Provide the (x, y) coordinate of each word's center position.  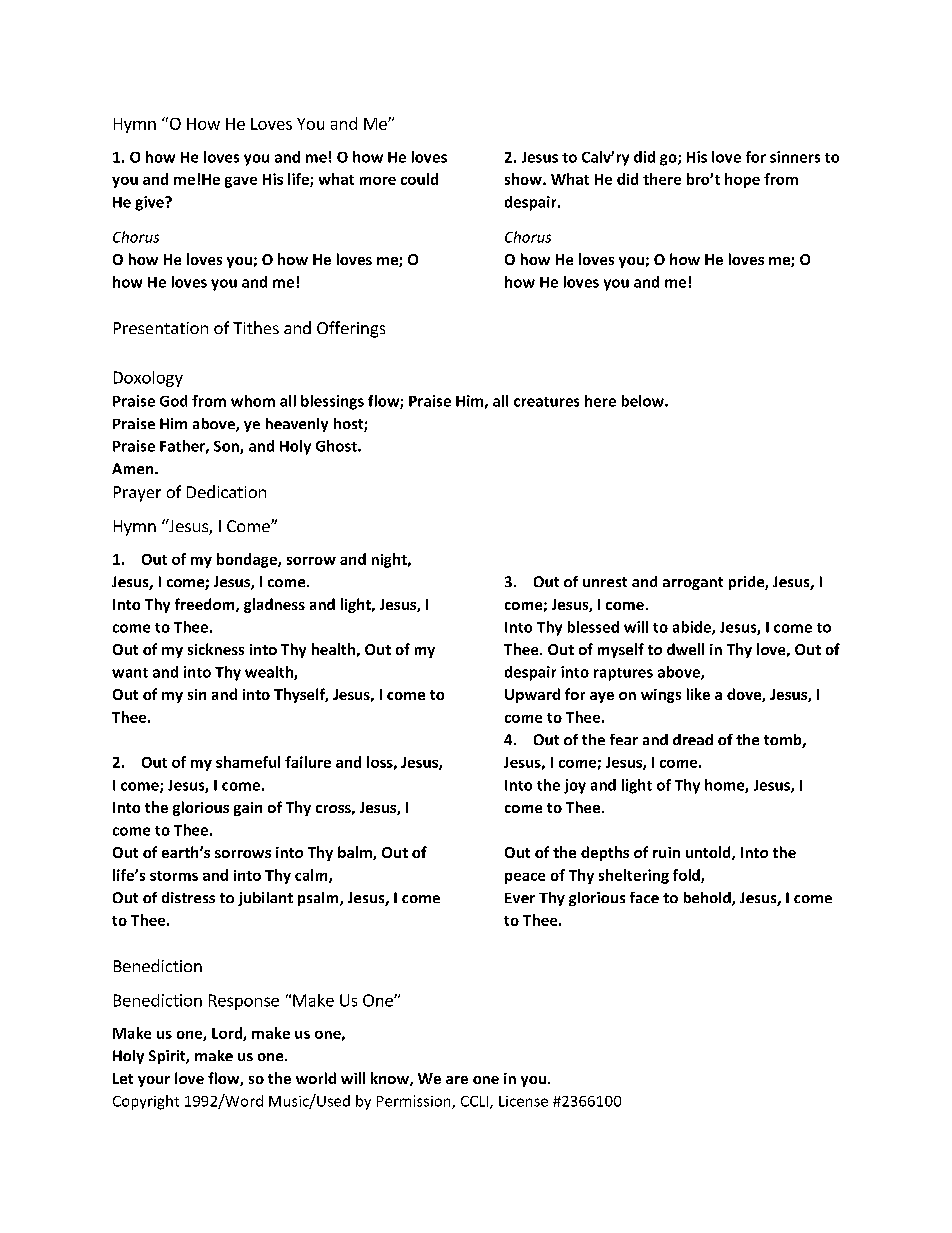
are (457, 1080)
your (154, 1081)
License (523, 1101)
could (419, 179)
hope (742, 180)
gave (241, 182)
